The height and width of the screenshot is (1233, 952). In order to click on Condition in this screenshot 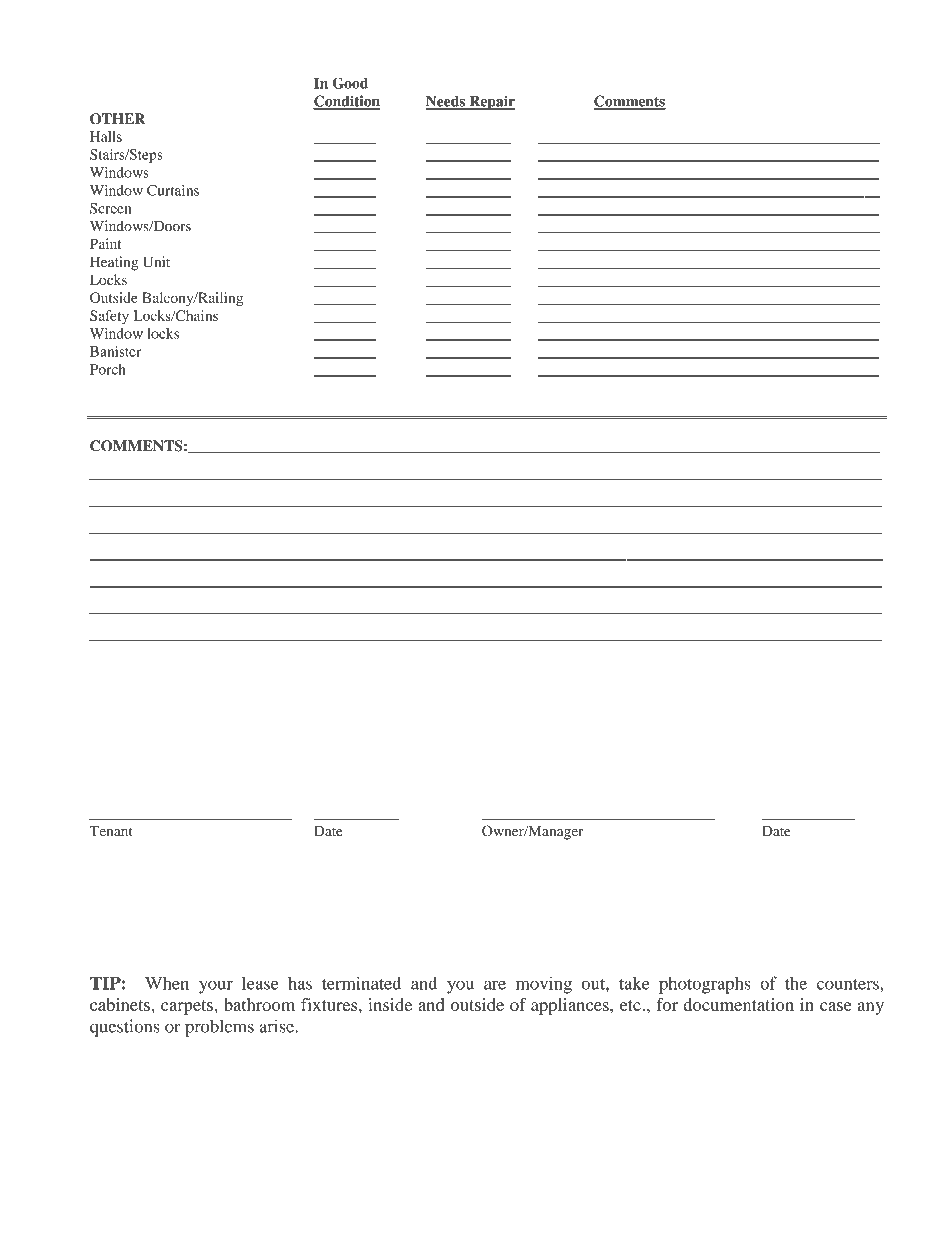, I will do `click(347, 102)`.
